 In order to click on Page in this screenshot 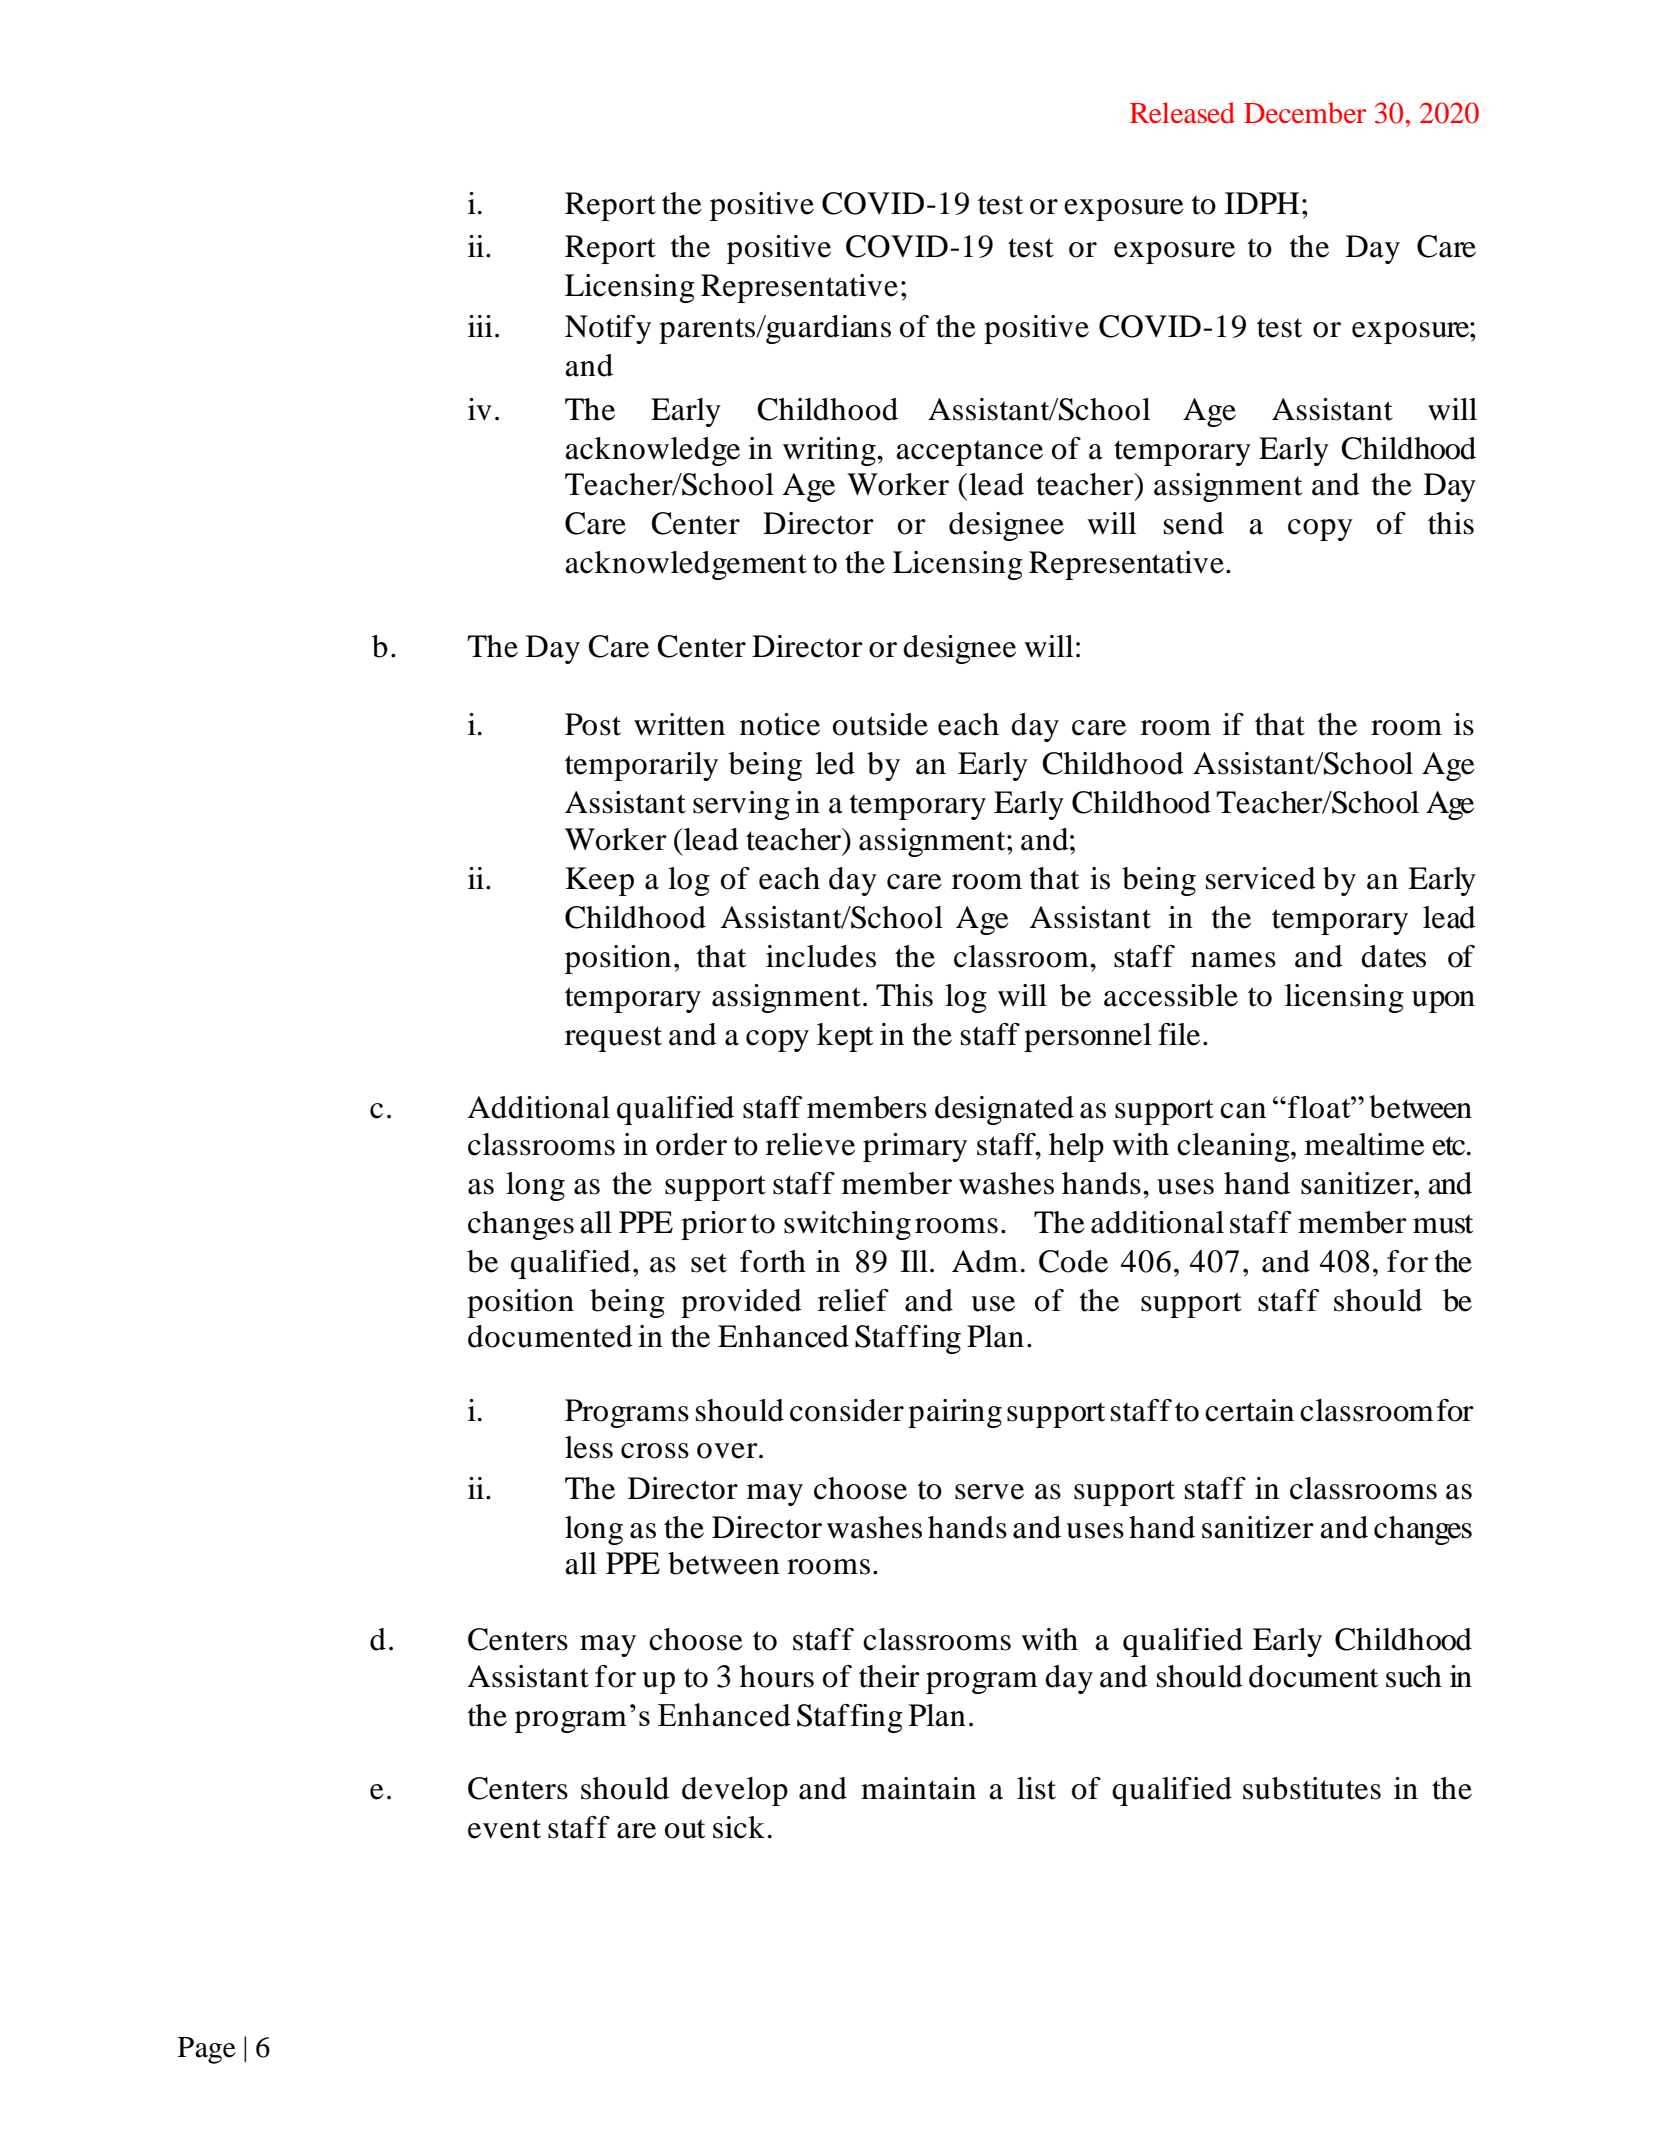, I will do `click(207, 2050)`.
